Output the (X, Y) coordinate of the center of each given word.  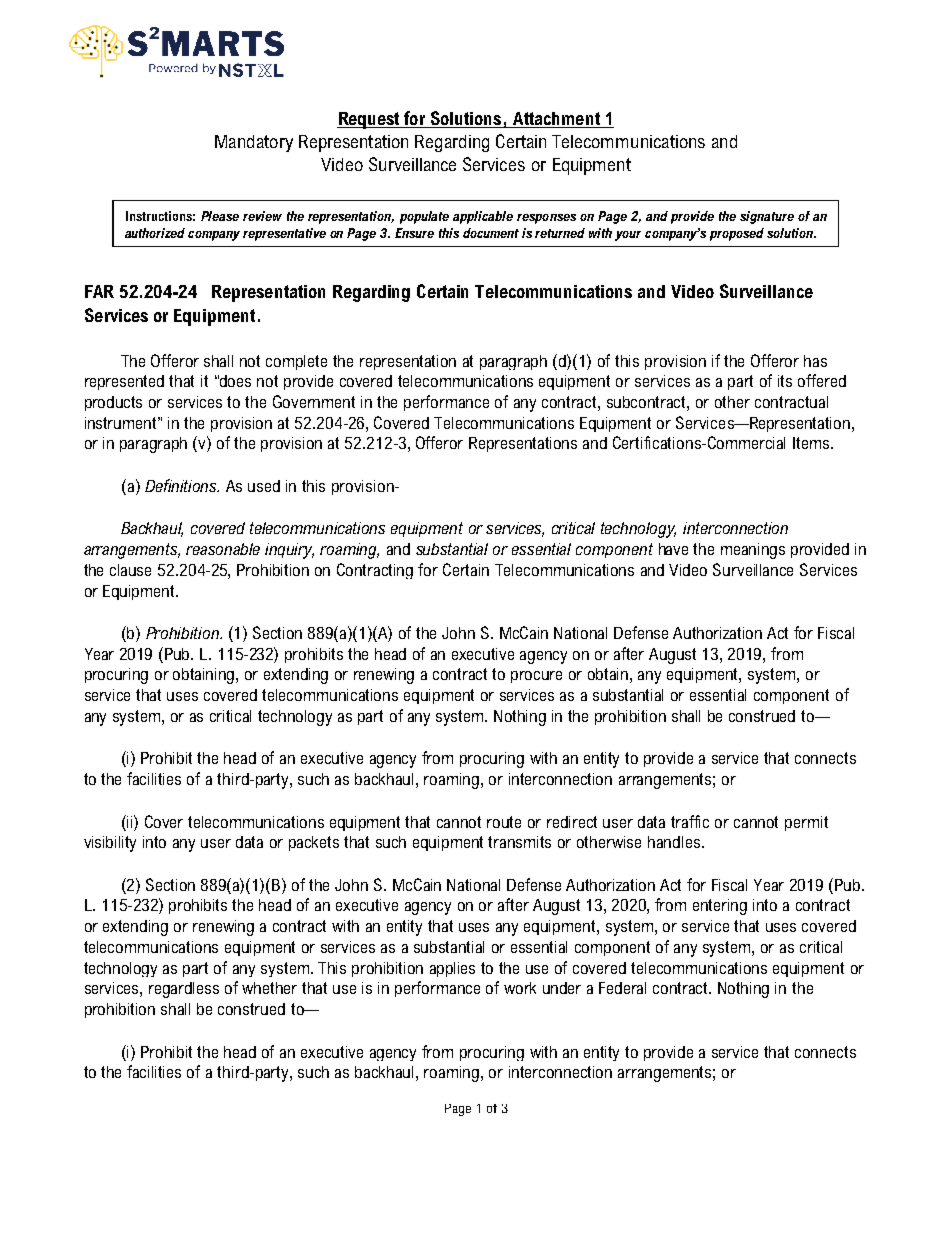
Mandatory (254, 143)
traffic (690, 821)
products (113, 403)
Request (370, 120)
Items (812, 443)
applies (452, 969)
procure (536, 677)
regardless (184, 990)
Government (314, 401)
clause (130, 570)
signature (767, 217)
